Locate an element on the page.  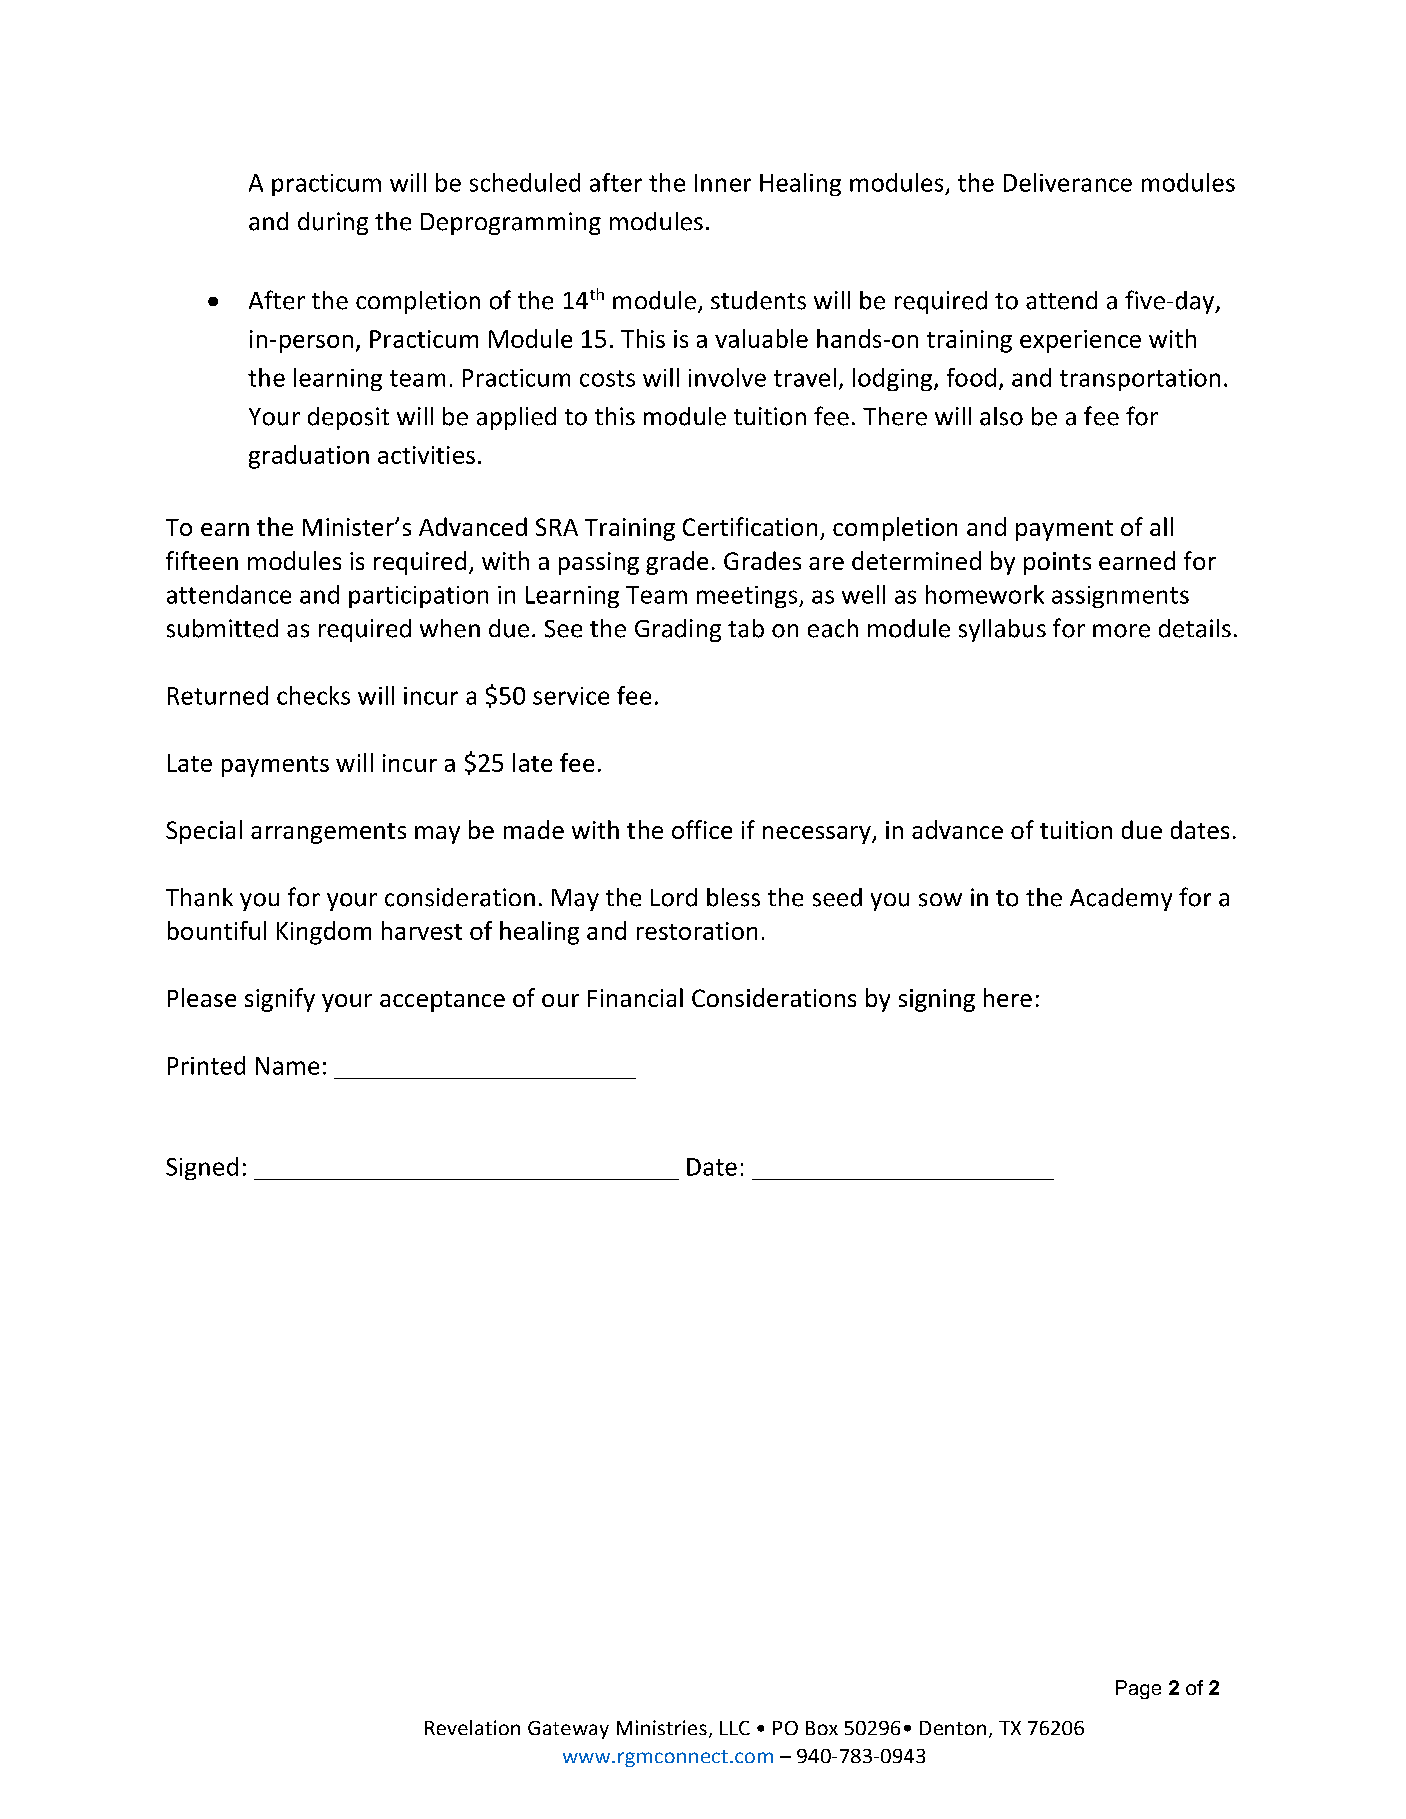
signing is located at coordinates (937, 1000).
